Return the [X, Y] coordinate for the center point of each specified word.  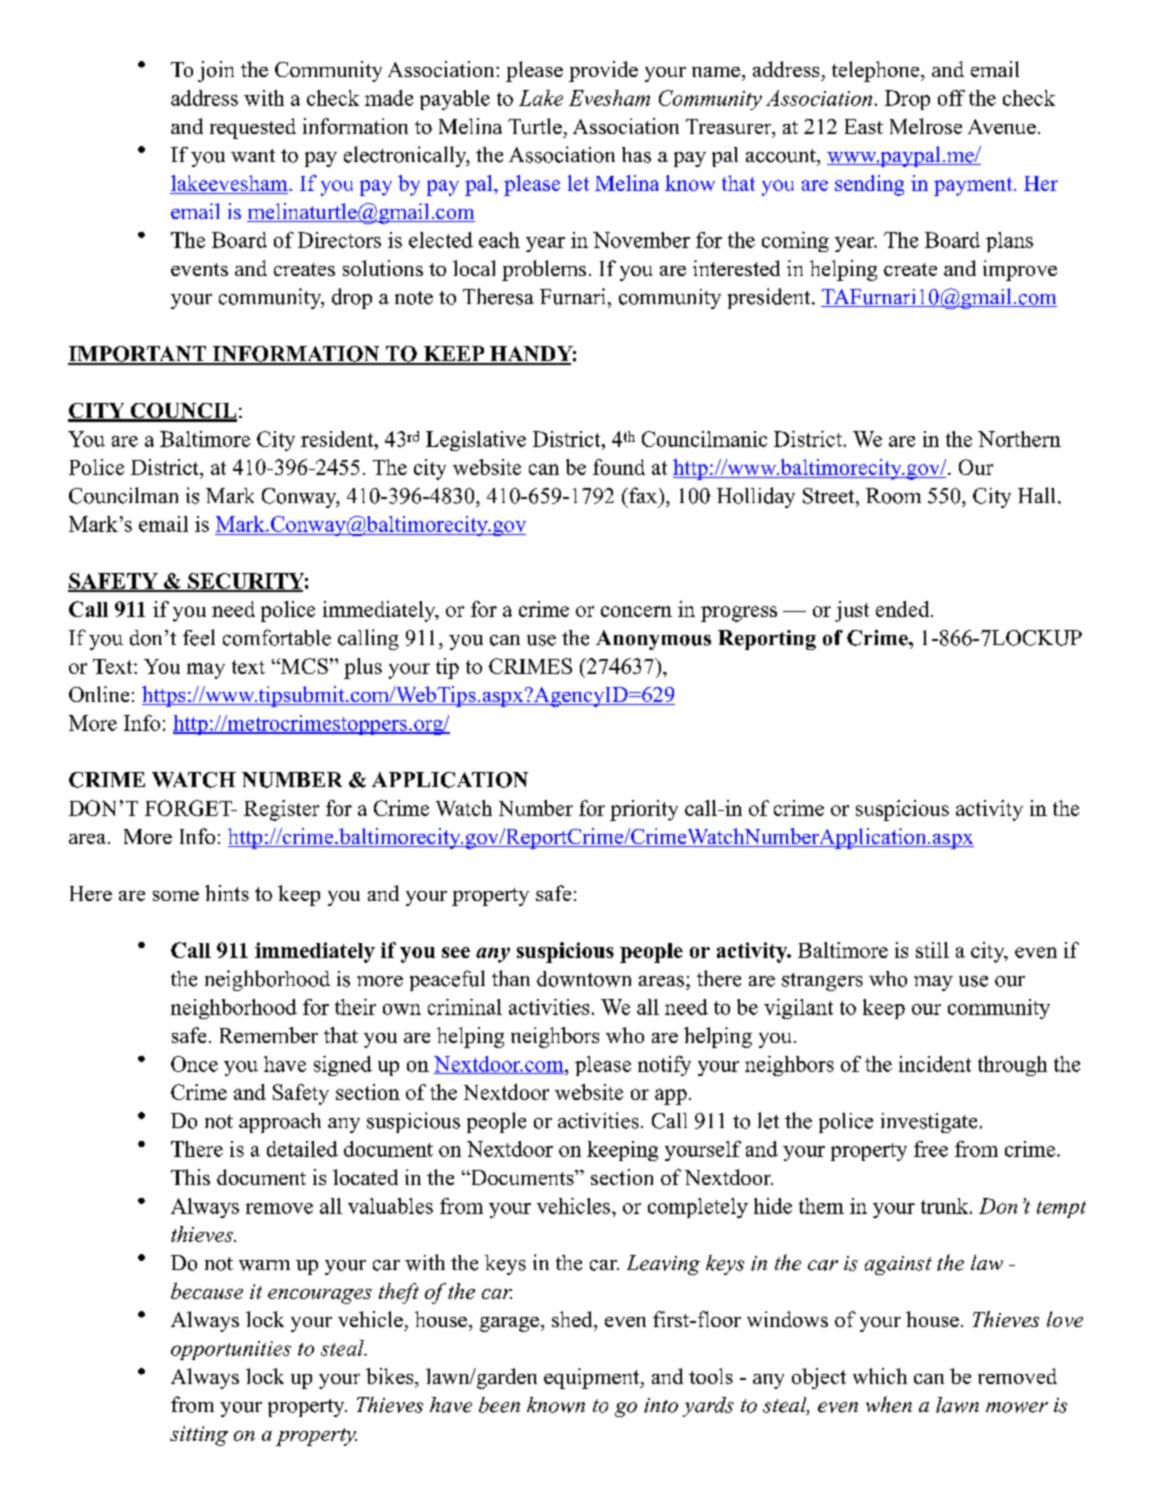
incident [935, 1064]
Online [99, 694]
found [619, 467]
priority [644, 810]
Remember [269, 1035]
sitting [199, 1436]
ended [904, 609]
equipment [593, 1378]
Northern [1019, 439]
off [951, 98]
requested [253, 128]
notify [664, 1066]
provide [603, 71]
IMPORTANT [138, 355]
